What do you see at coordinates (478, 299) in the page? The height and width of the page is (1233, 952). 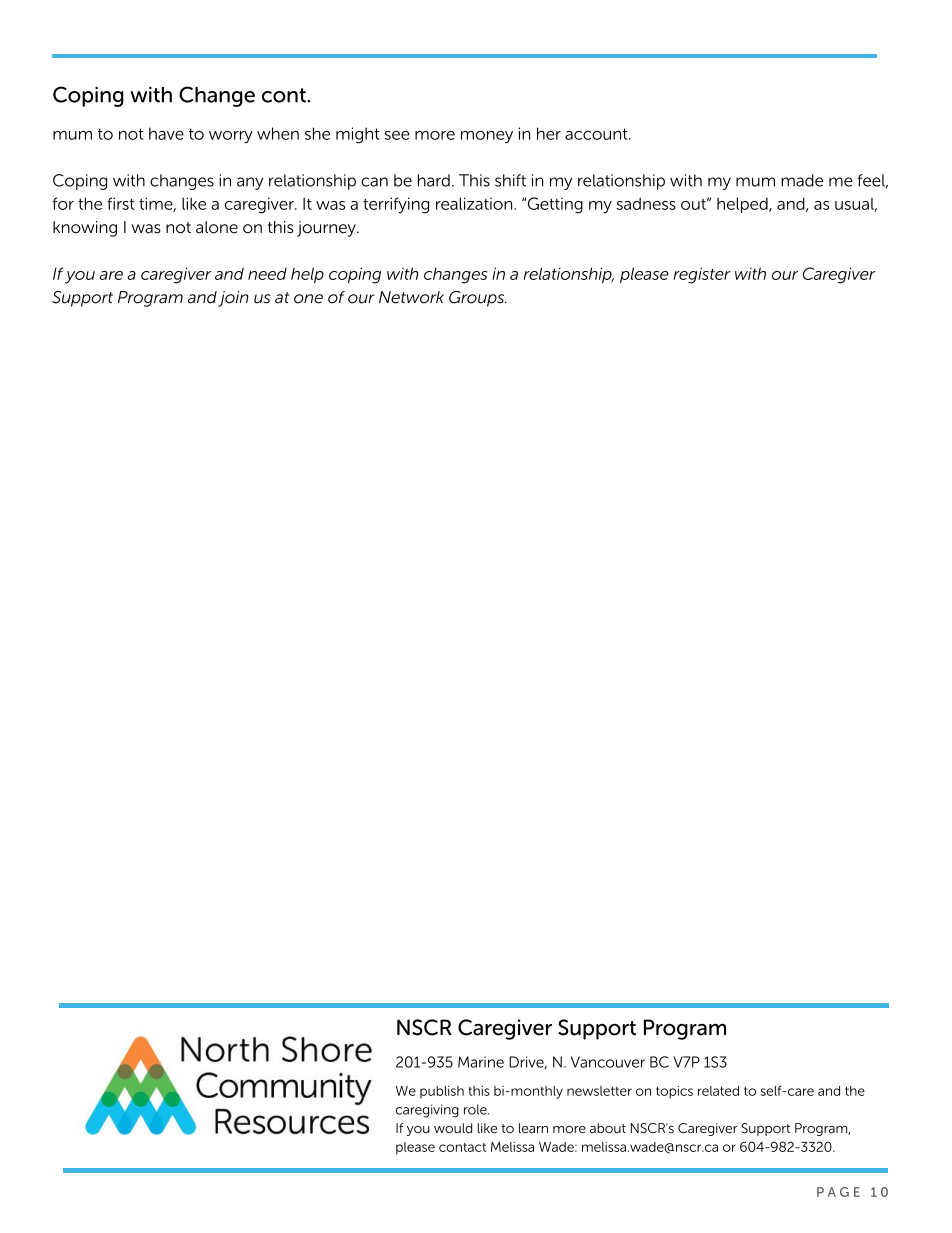 I see `Groups` at bounding box center [478, 299].
